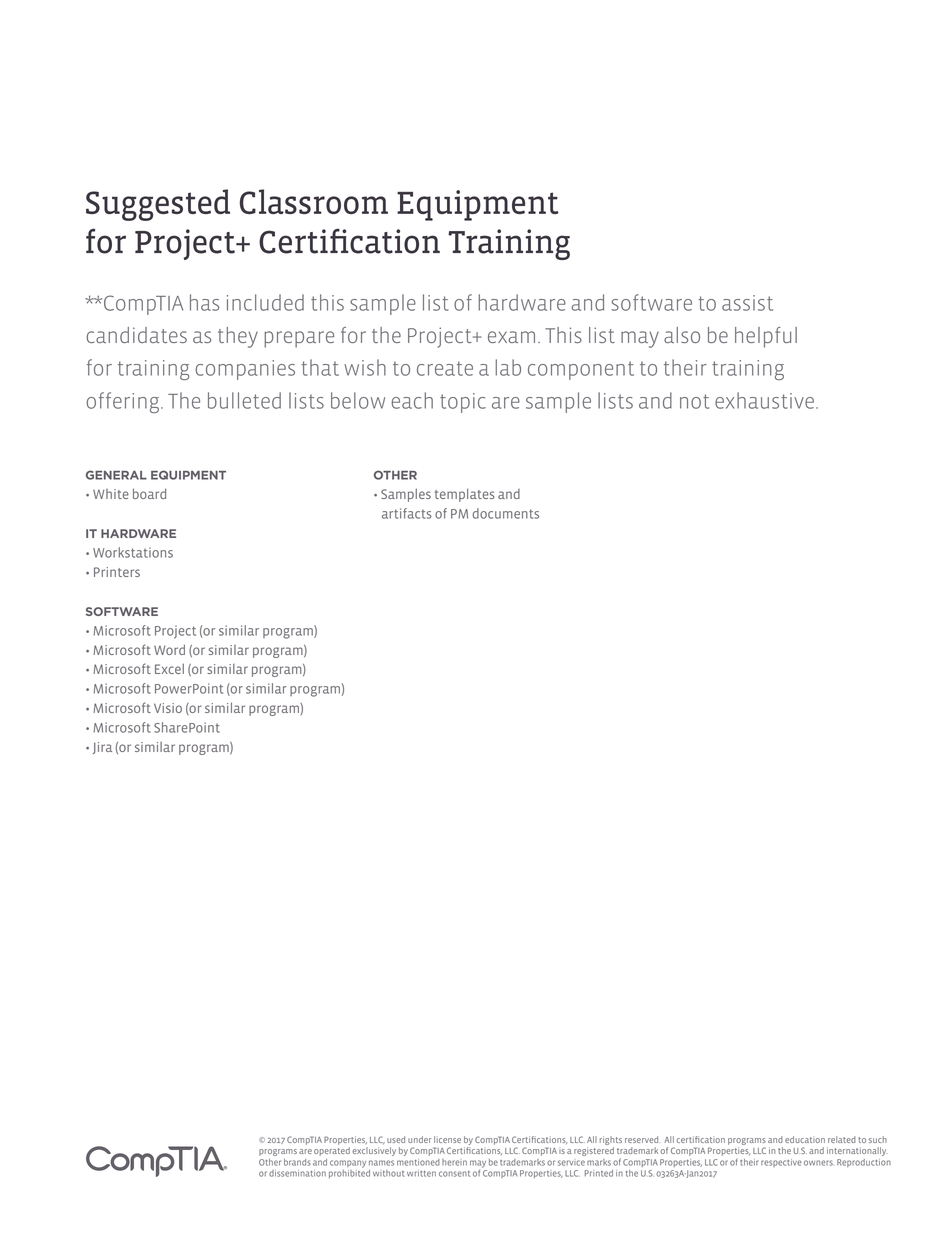 The width and height of the image is (952, 1233). I want to click on Printers, so click(117, 572).
